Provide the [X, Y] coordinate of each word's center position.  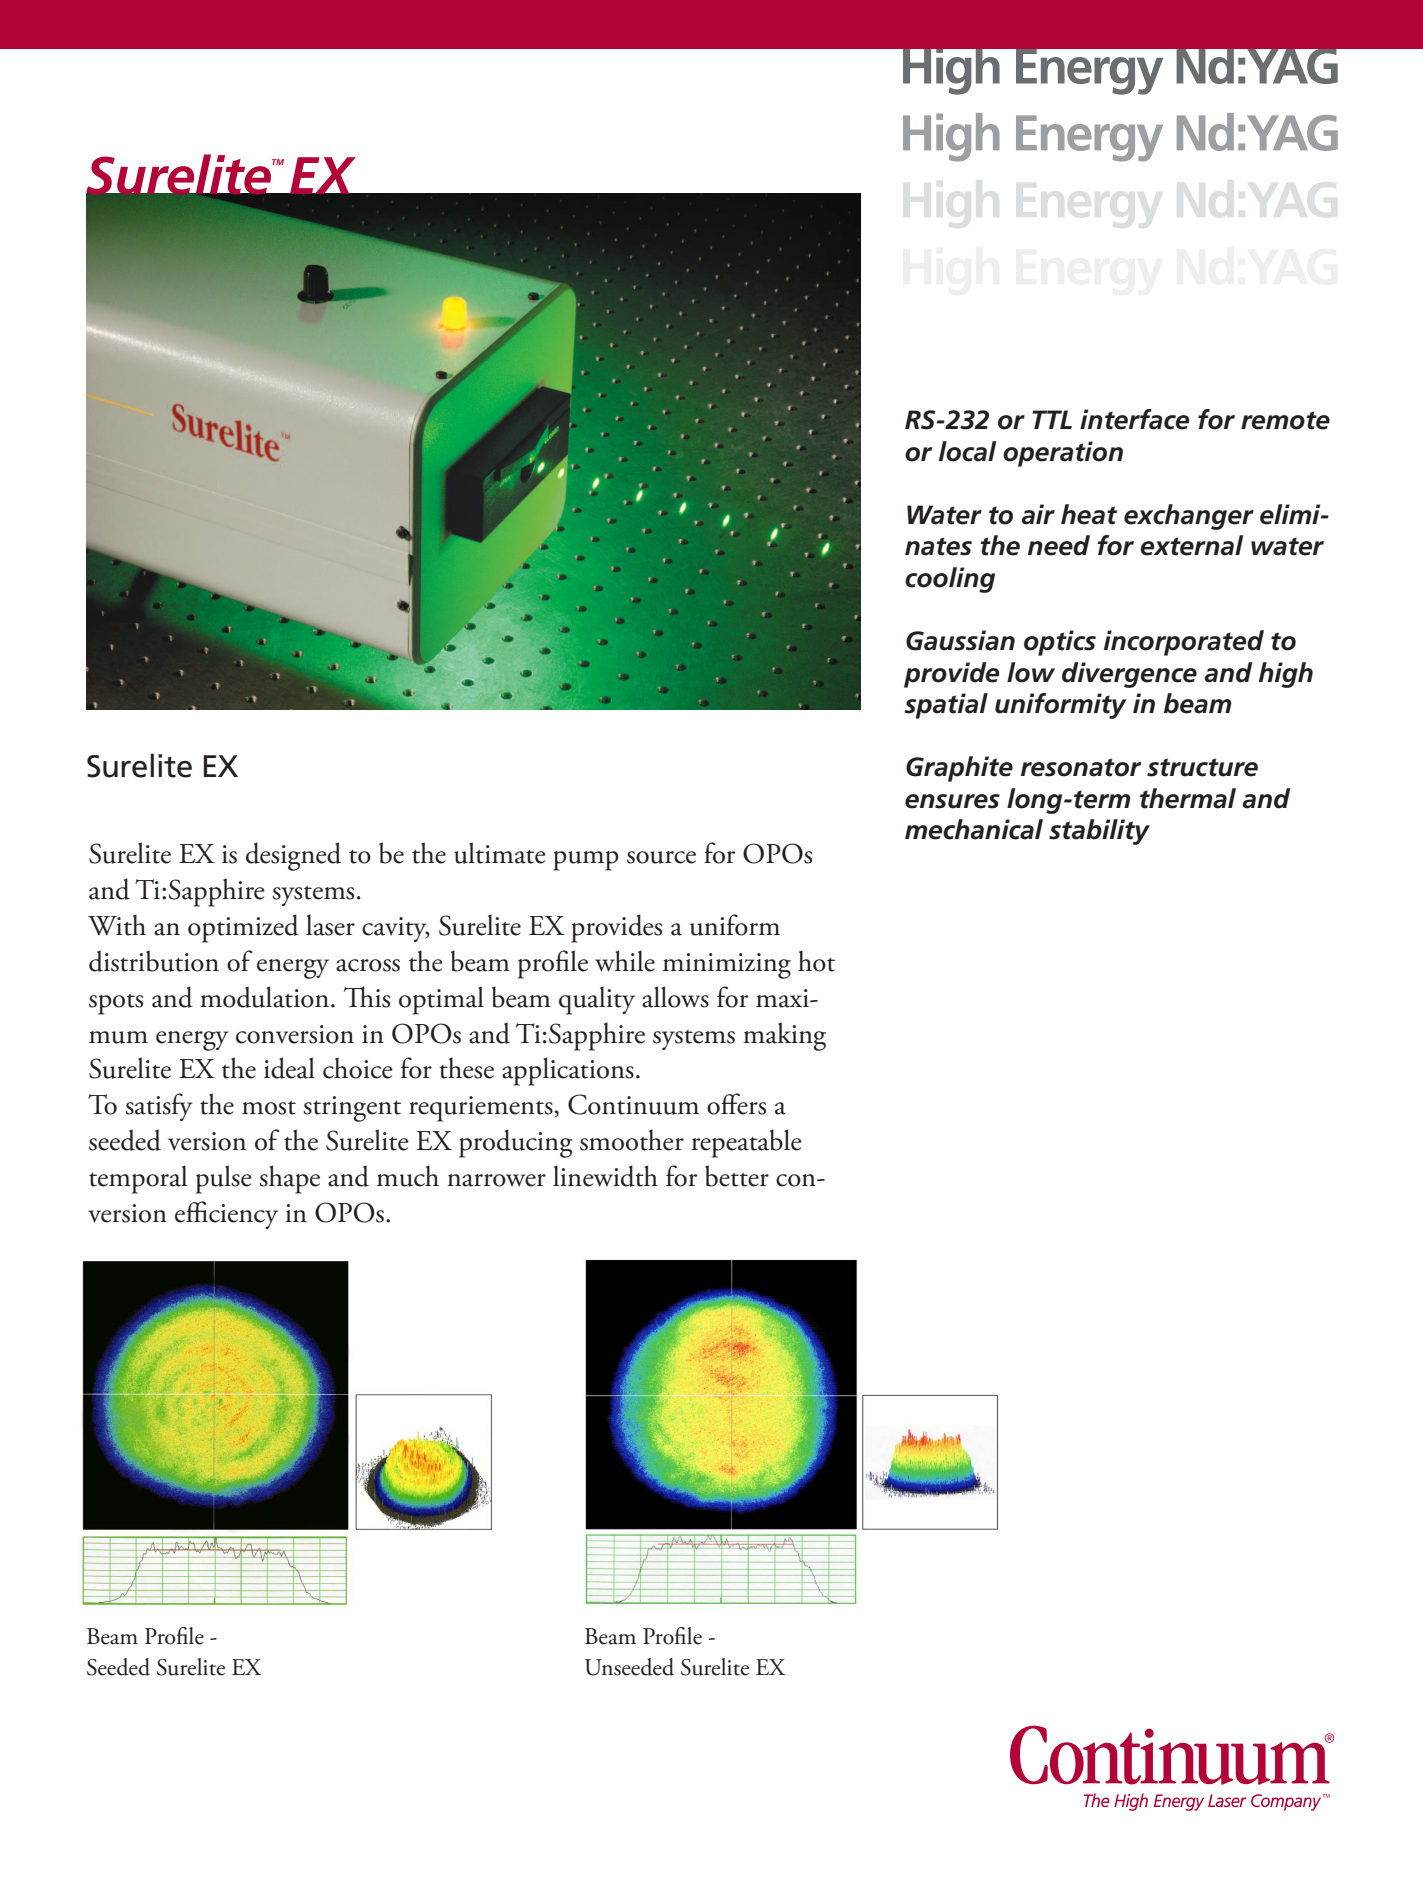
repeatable [747, 1143]
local [967, 451]
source [661, 857]
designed [293, 856]
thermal [1188, 798]
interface [1134, 419]
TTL [1052, 419]
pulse [224, 1179]
